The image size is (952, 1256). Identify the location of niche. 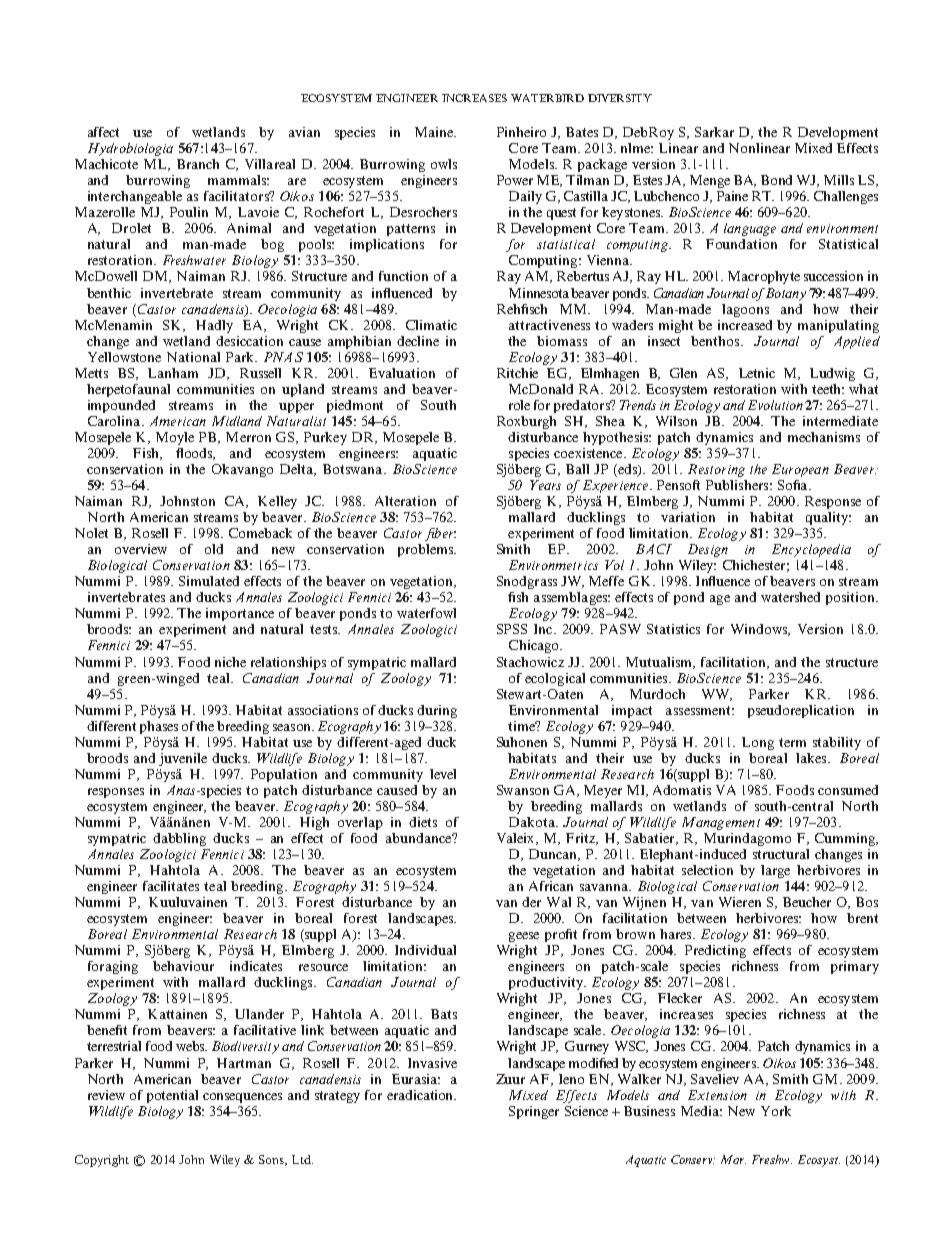
(230, 662).
